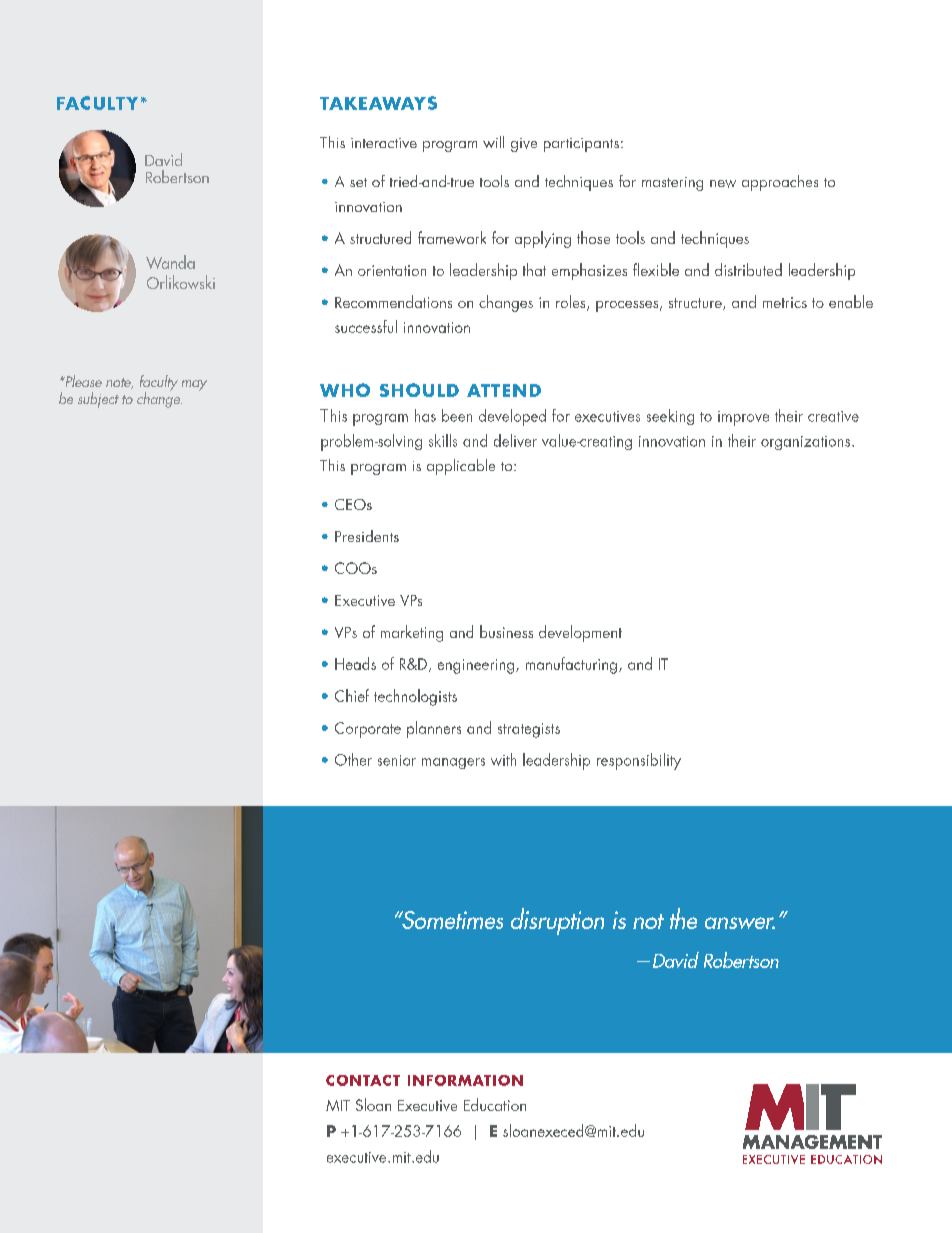 Image resolution: width=952 pixels, height=1233 pixels. What do you see at coordinates (506, 631) in the screenshot?
I see `business` at bounding box center [506, 631].
